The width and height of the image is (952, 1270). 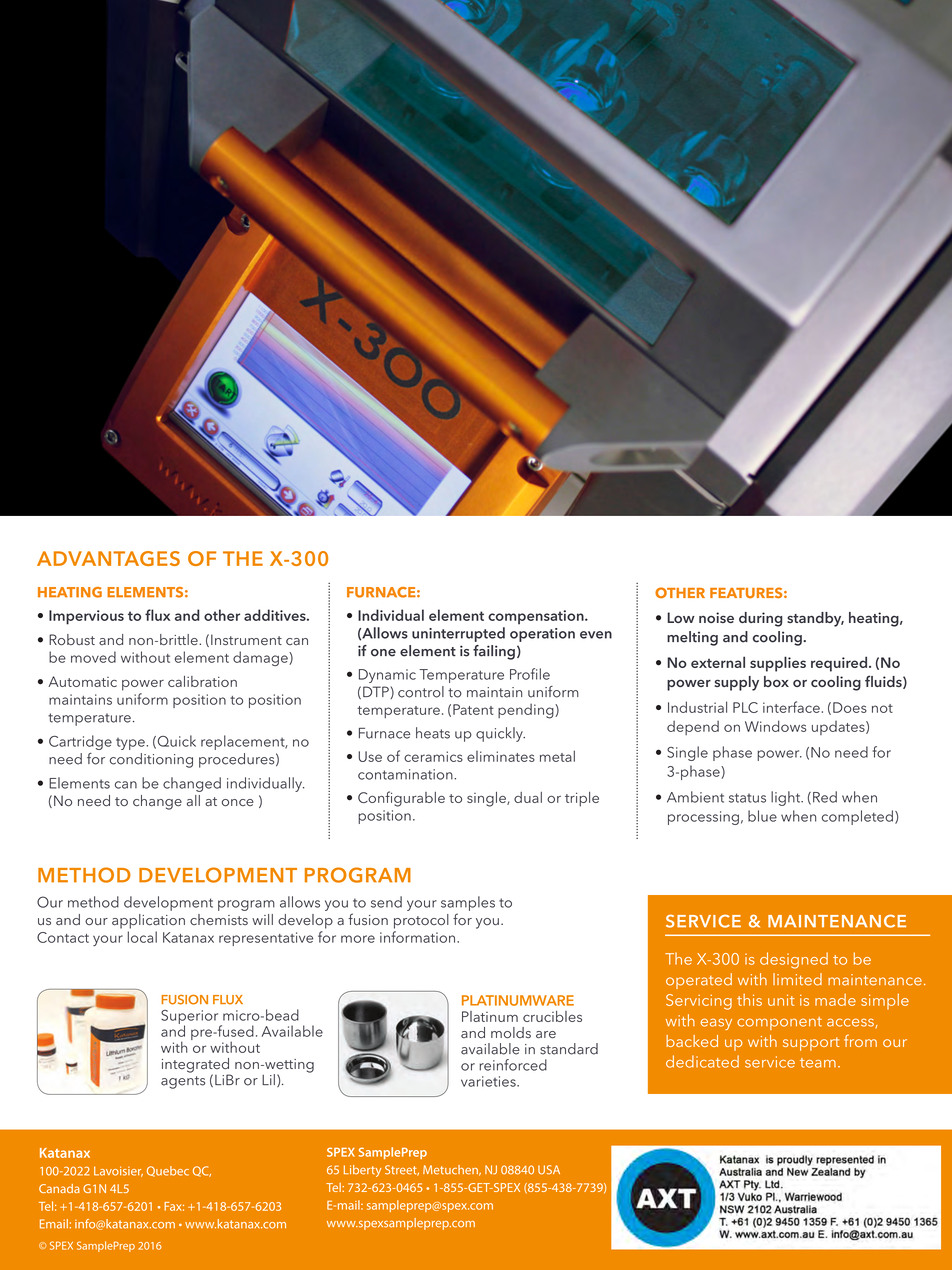 What do you see at coordinates (552, 1016) in the image?
I see `crucibles` at bounding box center [552, 1016].
